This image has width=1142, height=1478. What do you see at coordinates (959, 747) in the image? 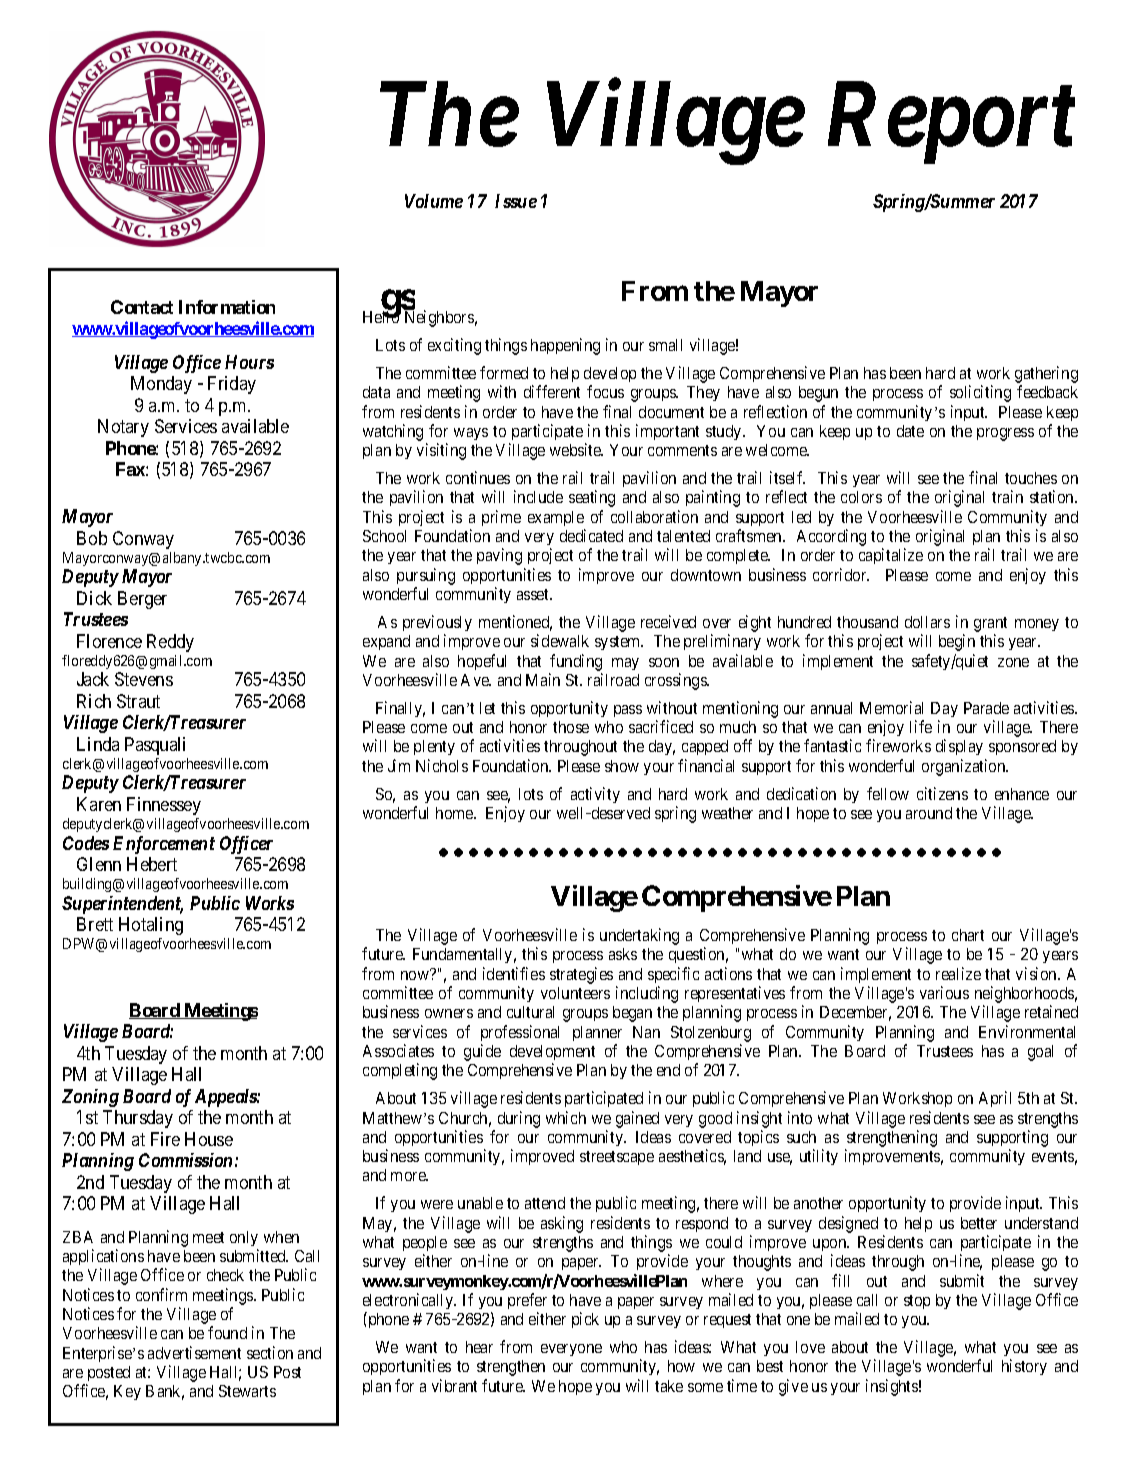
I see `display` at bounding box center [959, 747].
